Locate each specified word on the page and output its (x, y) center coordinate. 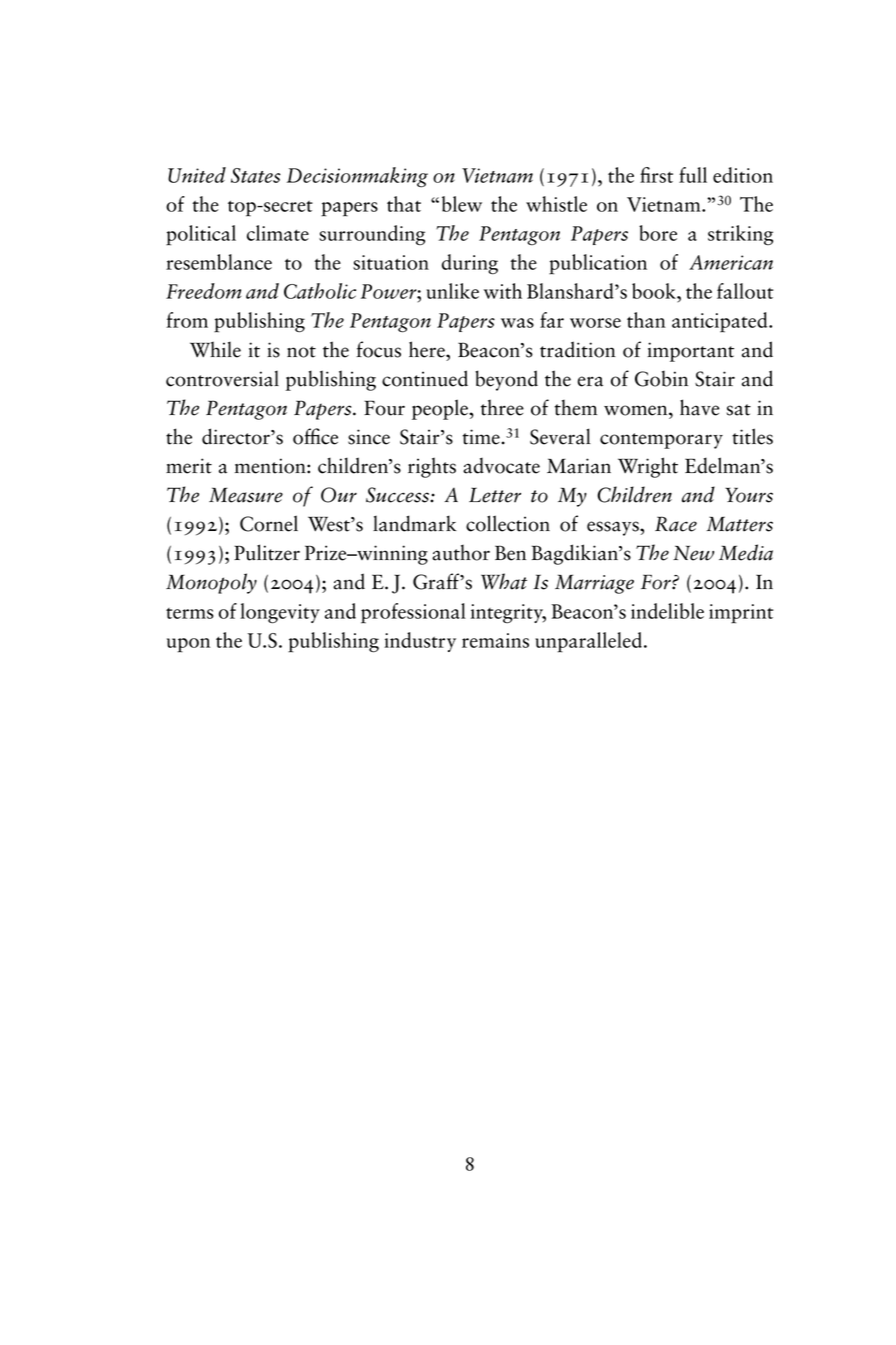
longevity (280, 613)
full (693, 175)
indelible (667, 611)
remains (495, 640)
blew (462, 204)
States (256, 175)
